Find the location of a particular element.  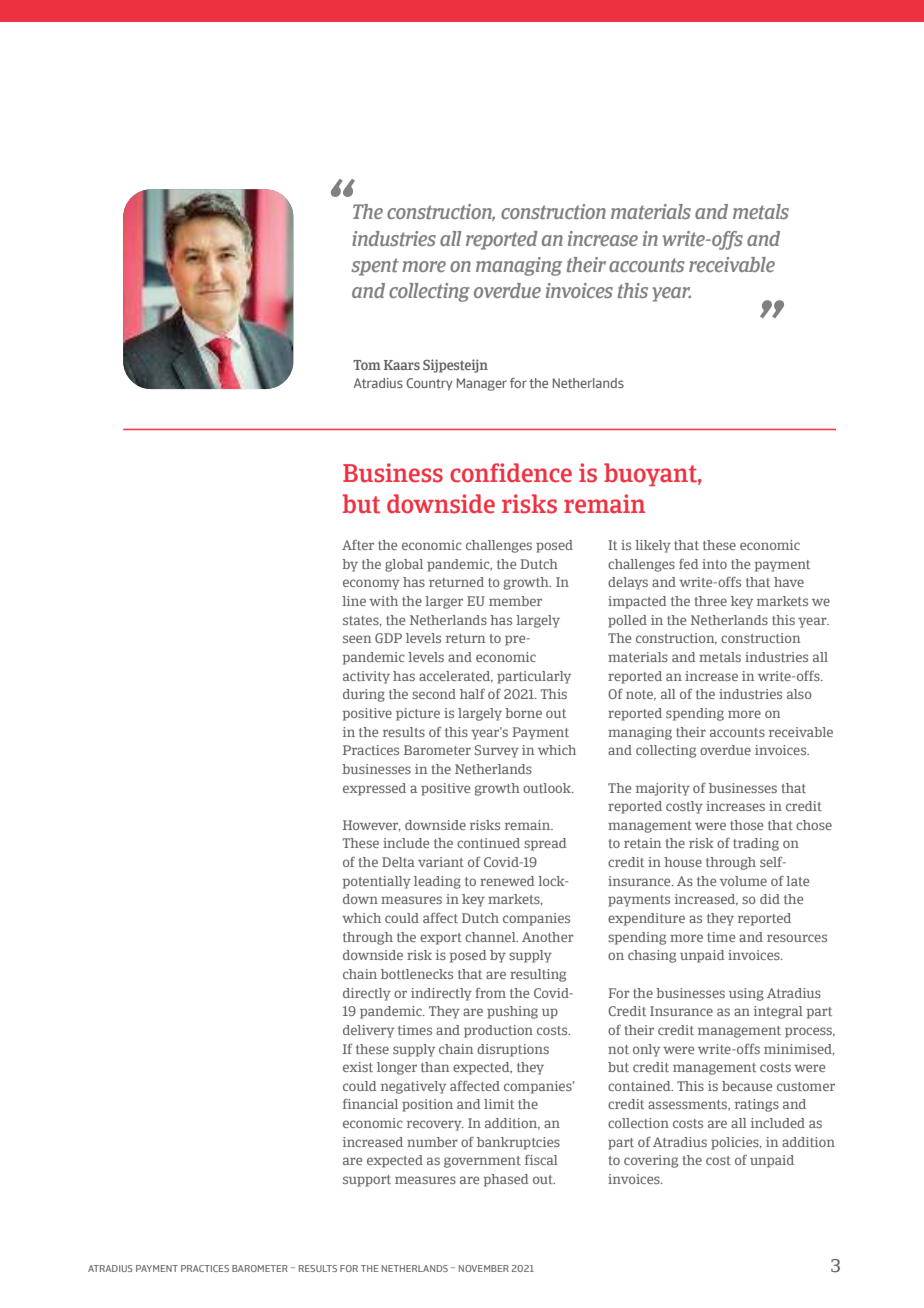

spent is located at coordinates (375, 267).
